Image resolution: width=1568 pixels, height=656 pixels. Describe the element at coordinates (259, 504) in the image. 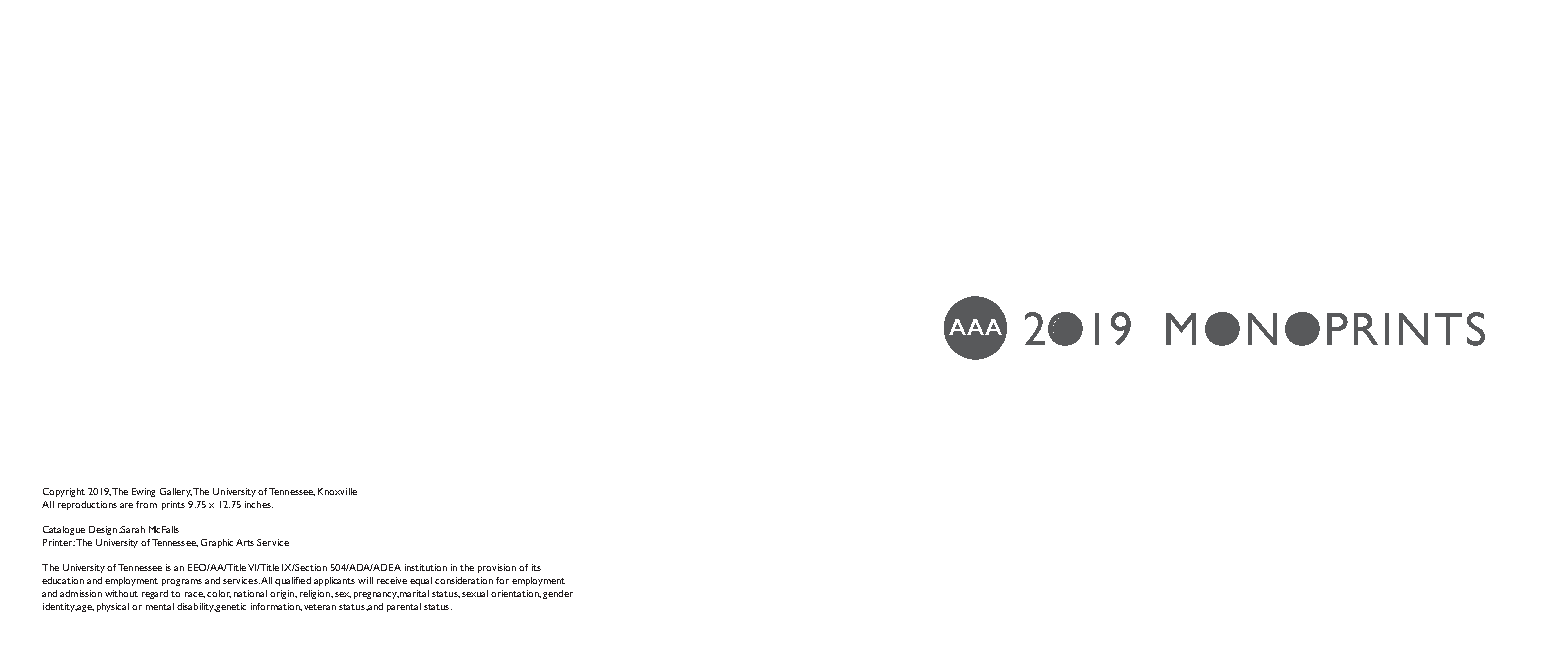

I see `inches` at that location.
